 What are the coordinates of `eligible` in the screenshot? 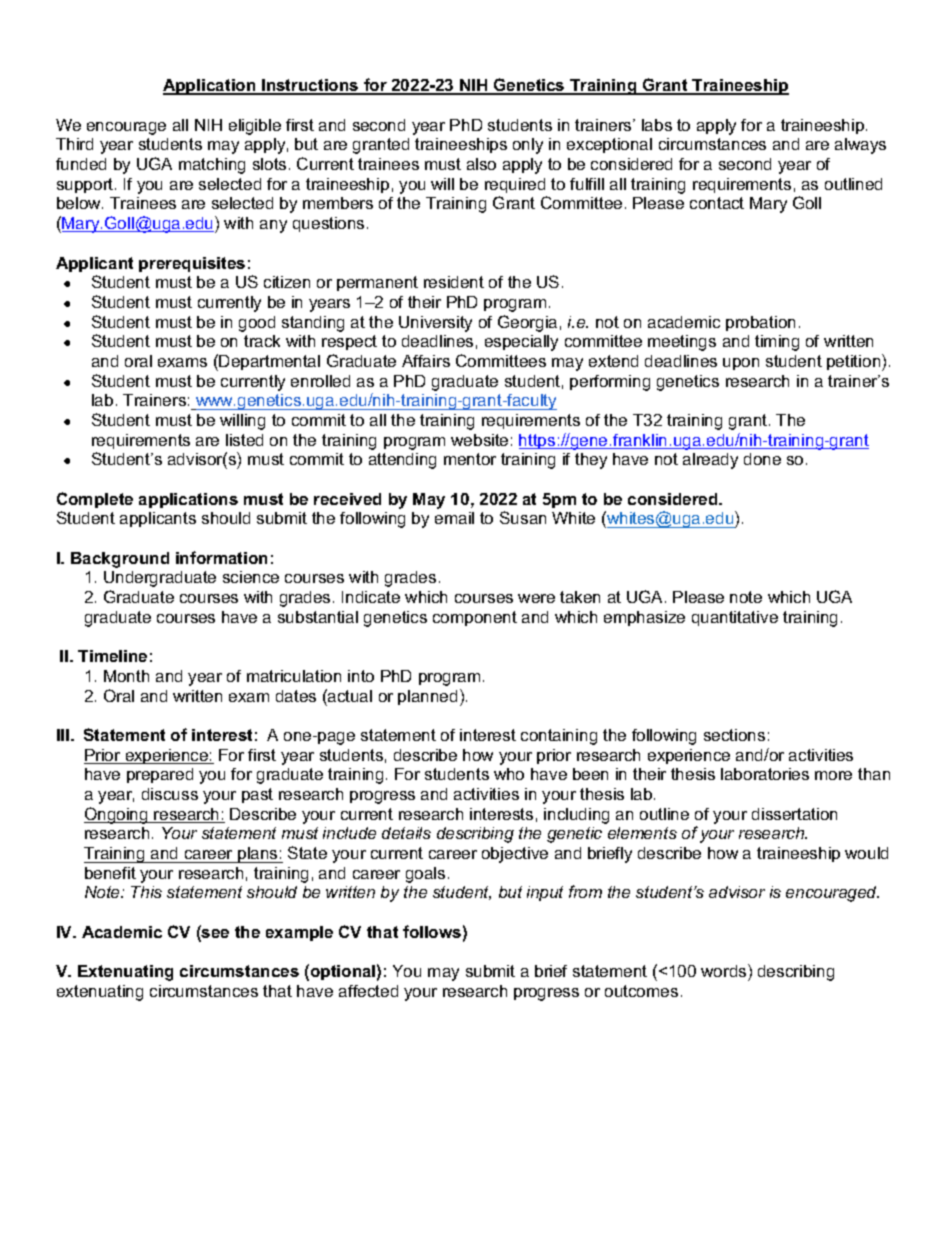 It's located at (255, 127).
